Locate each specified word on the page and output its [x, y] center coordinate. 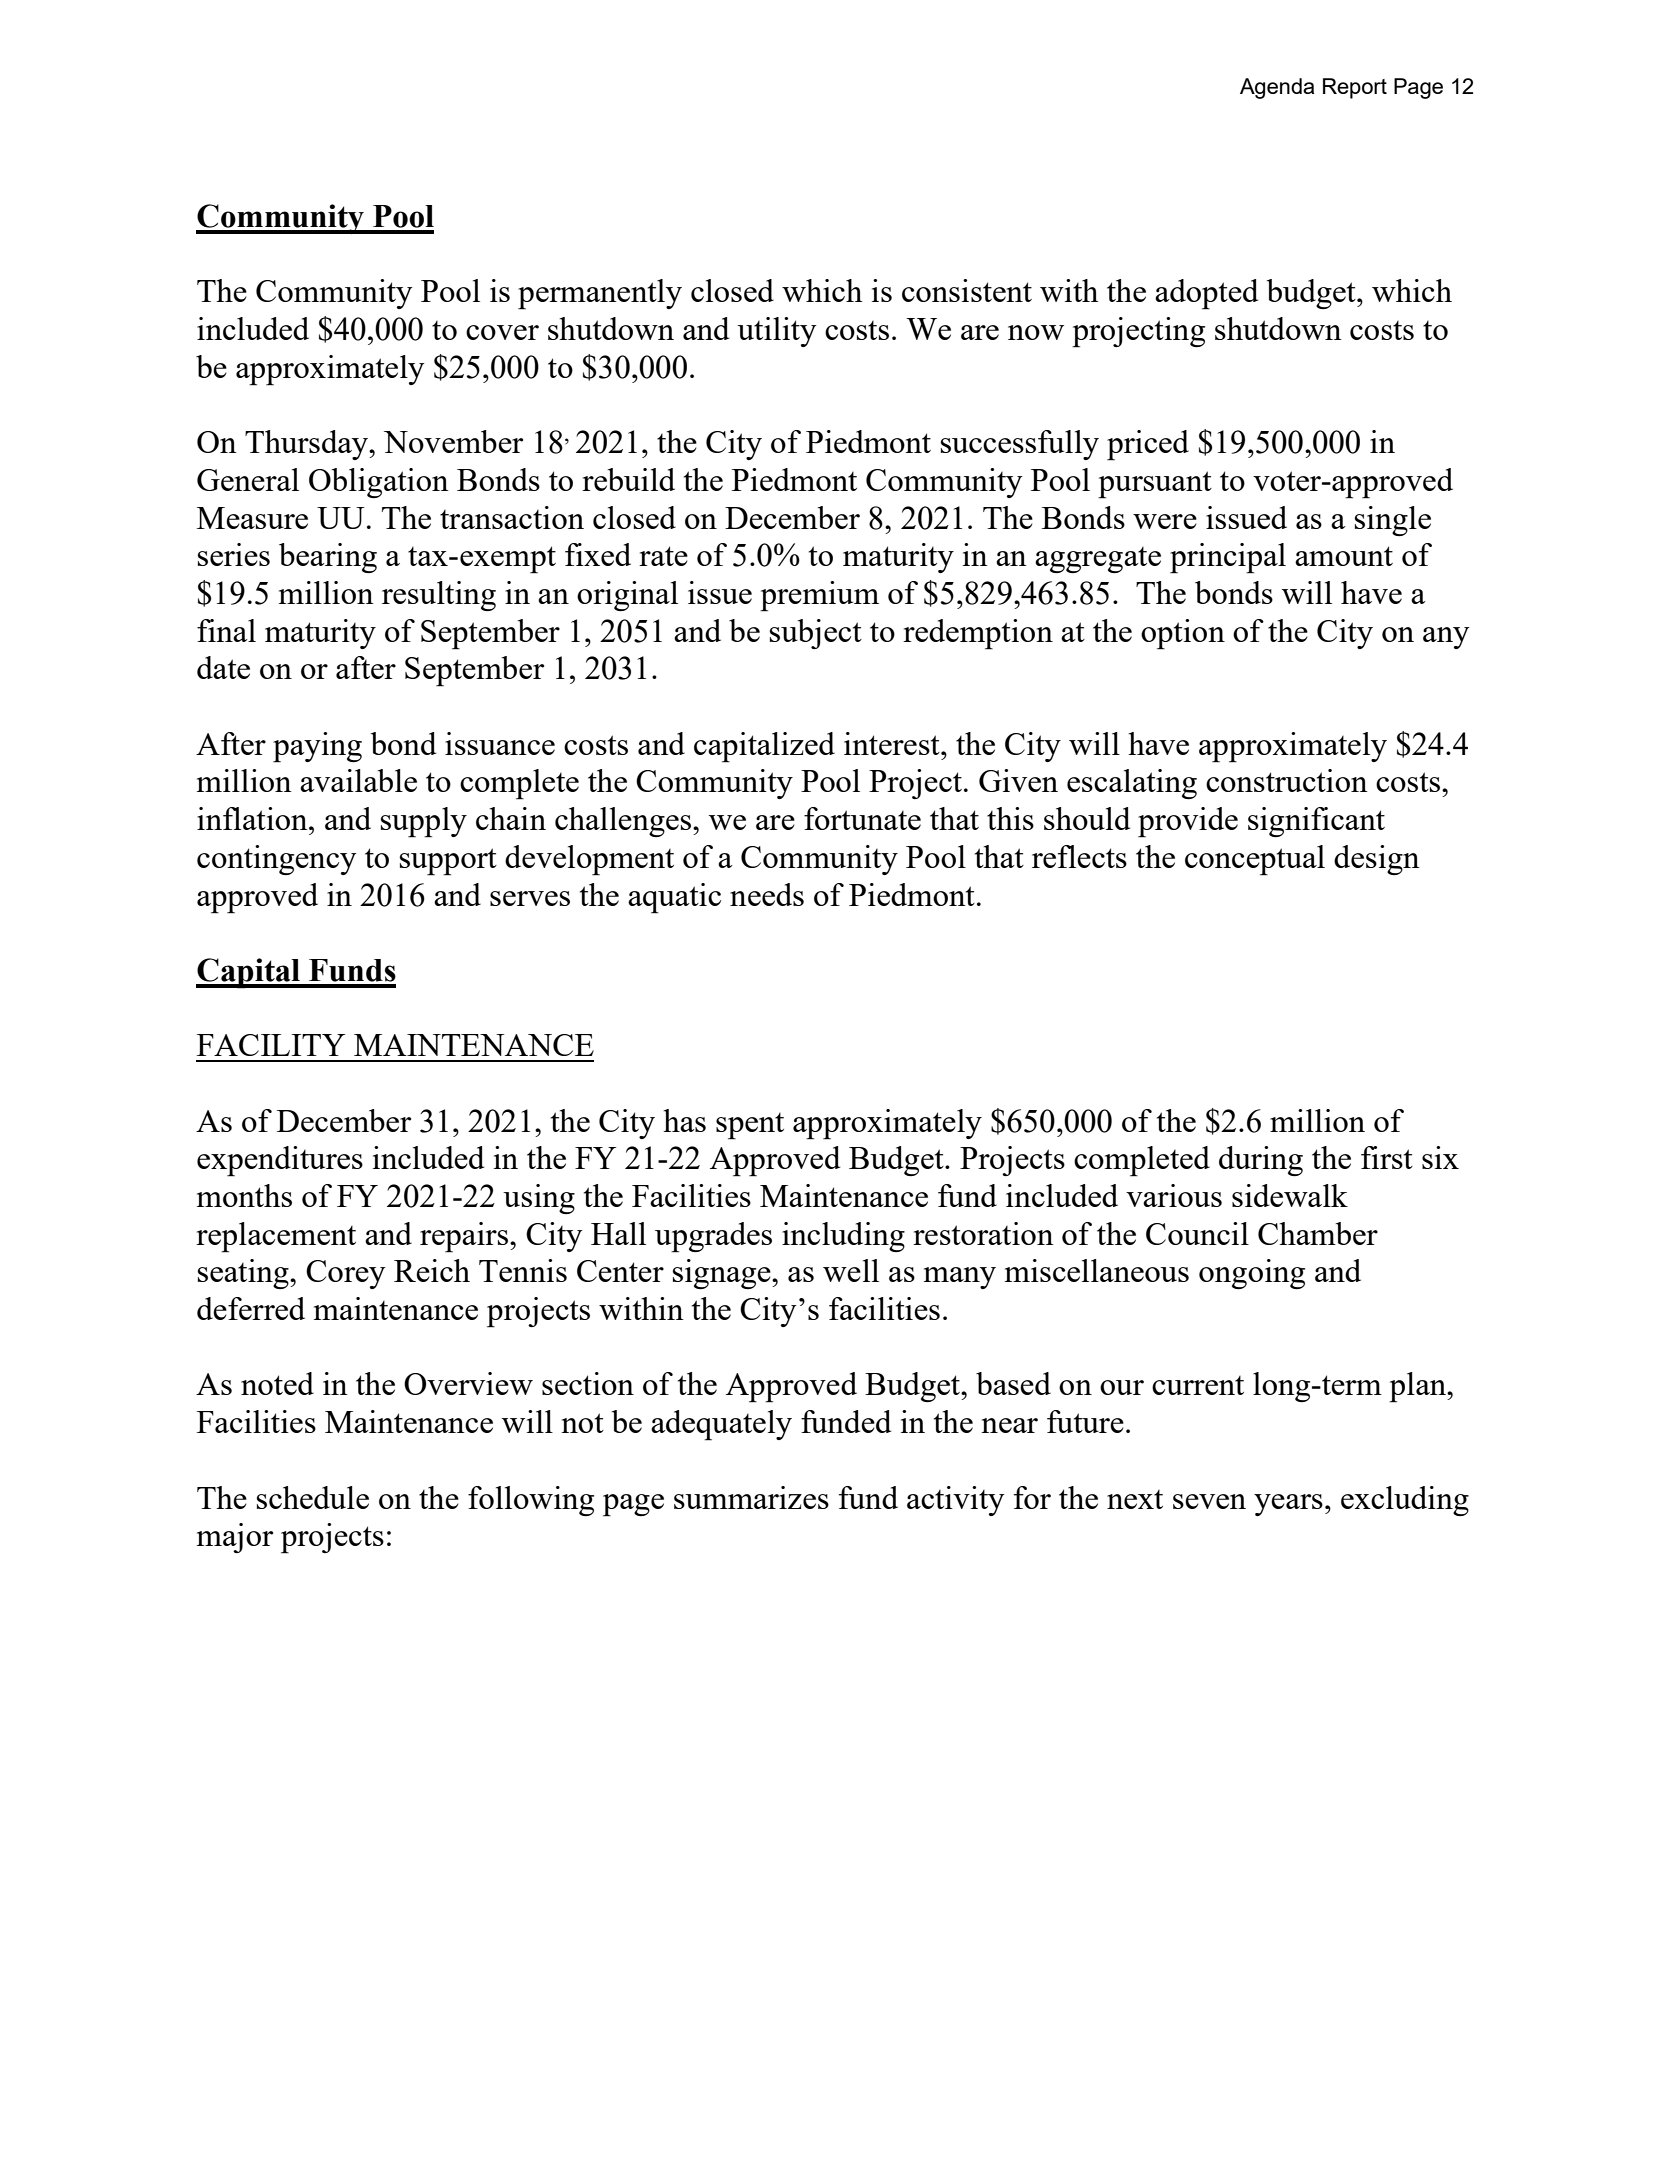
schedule [313, 1497]
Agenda [1277, 88]
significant [1316, 822]
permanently [600, 294]
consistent [967, 290]
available [358, 780]
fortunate [862, 818]
